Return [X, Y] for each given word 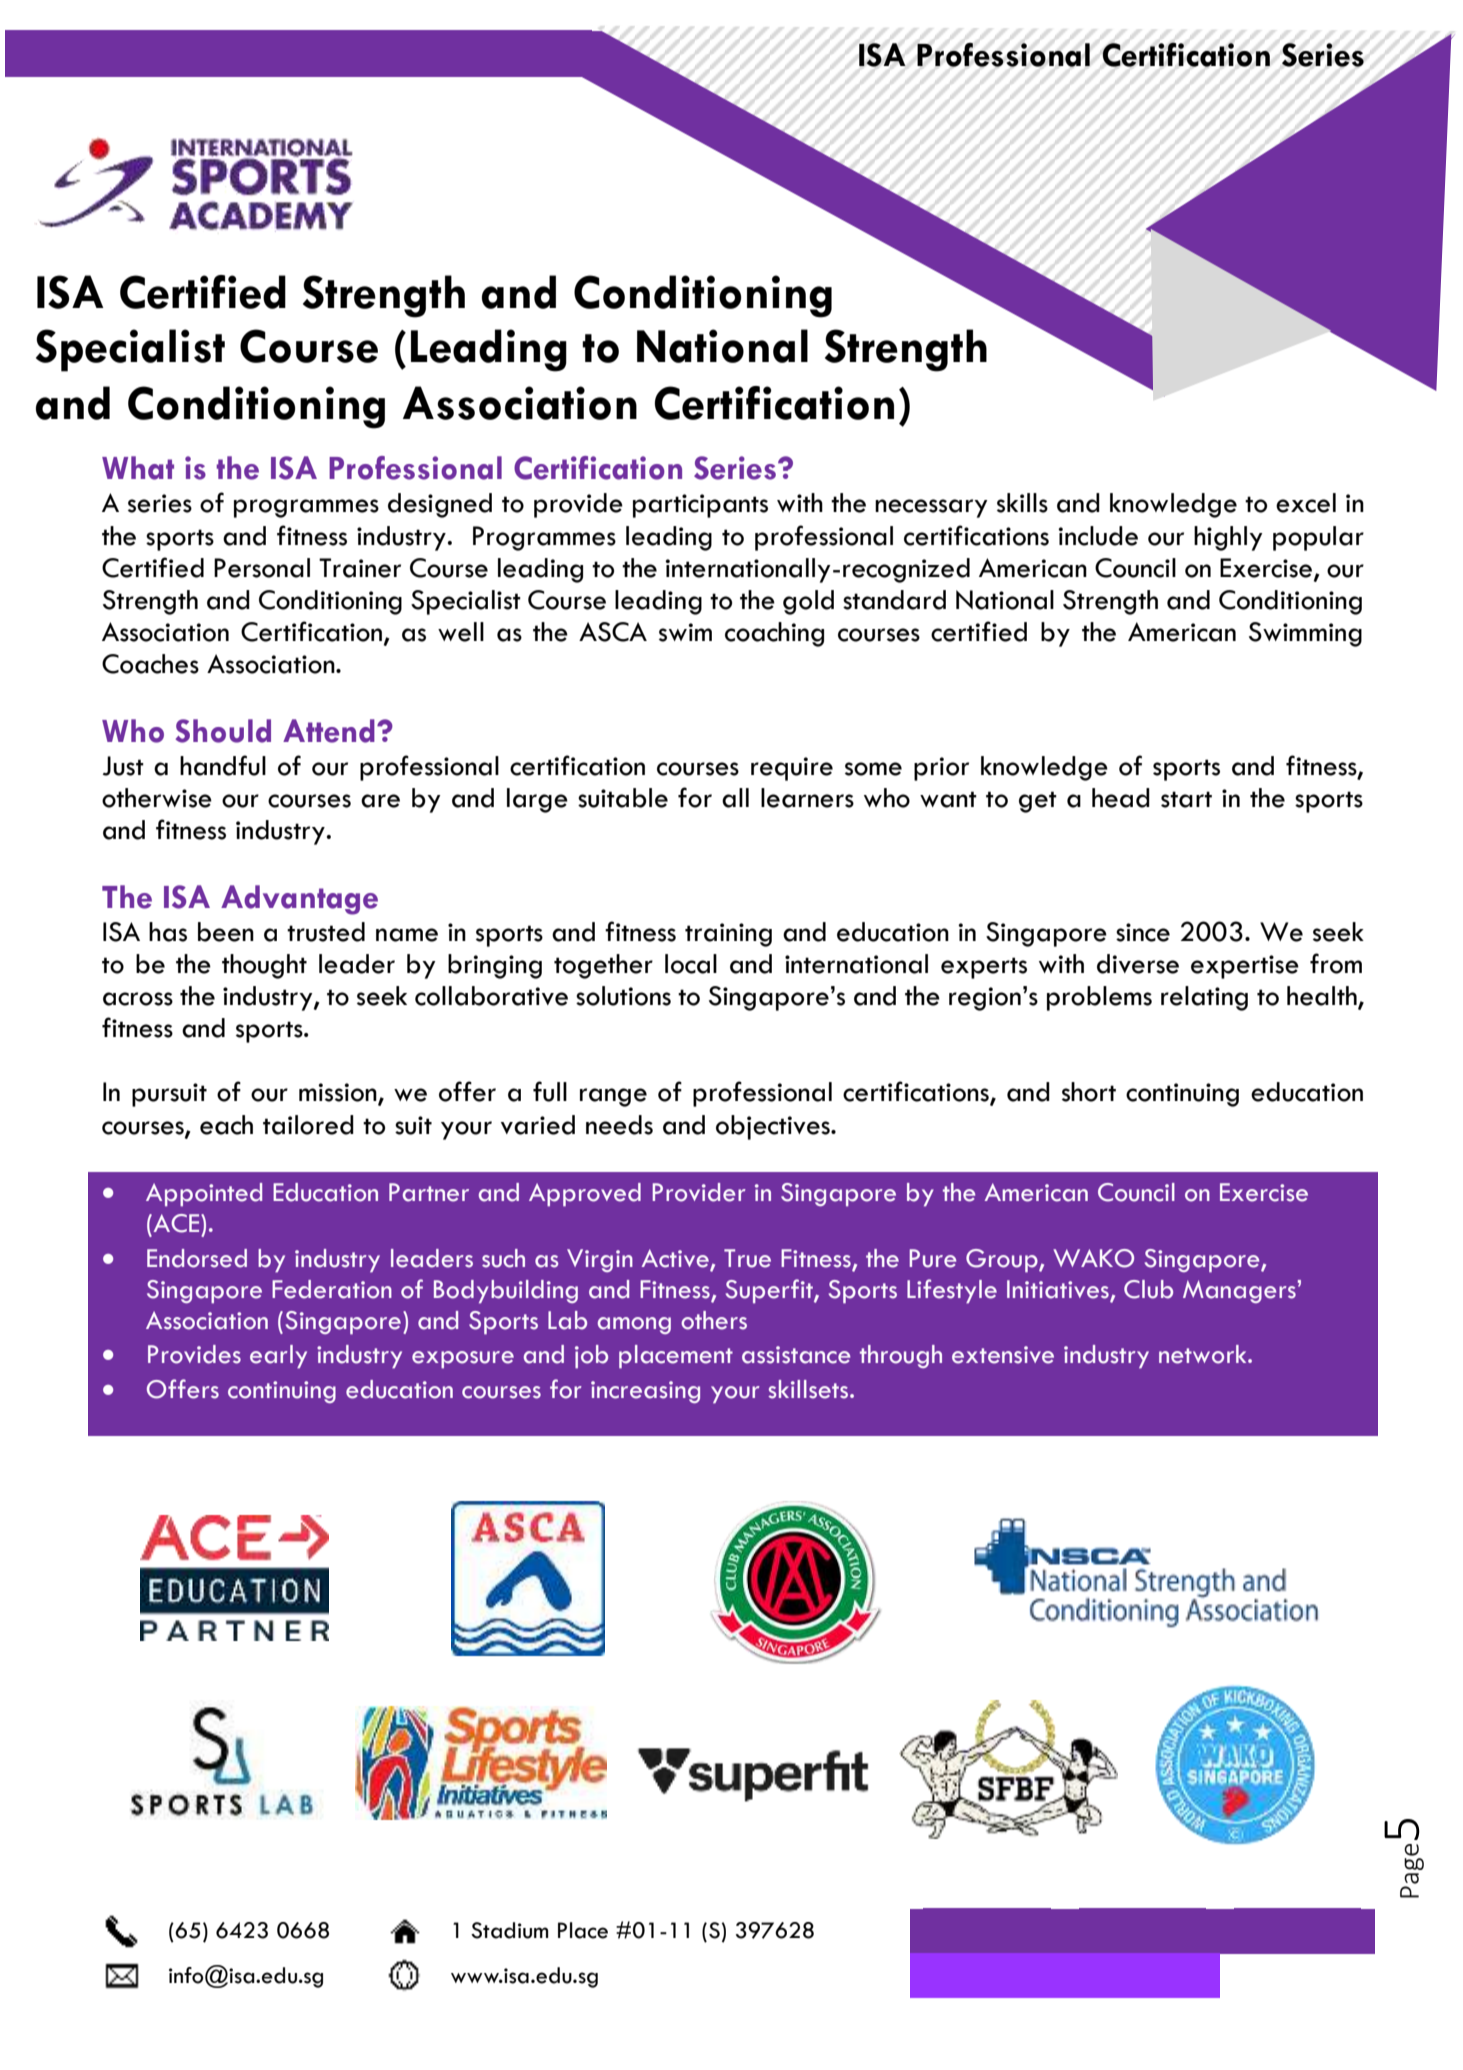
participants [700, 506]
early [278, 1357]
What [138, 468]
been [226, 932]
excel [1306, 503]
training [728, 935]
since [1143, 932]
